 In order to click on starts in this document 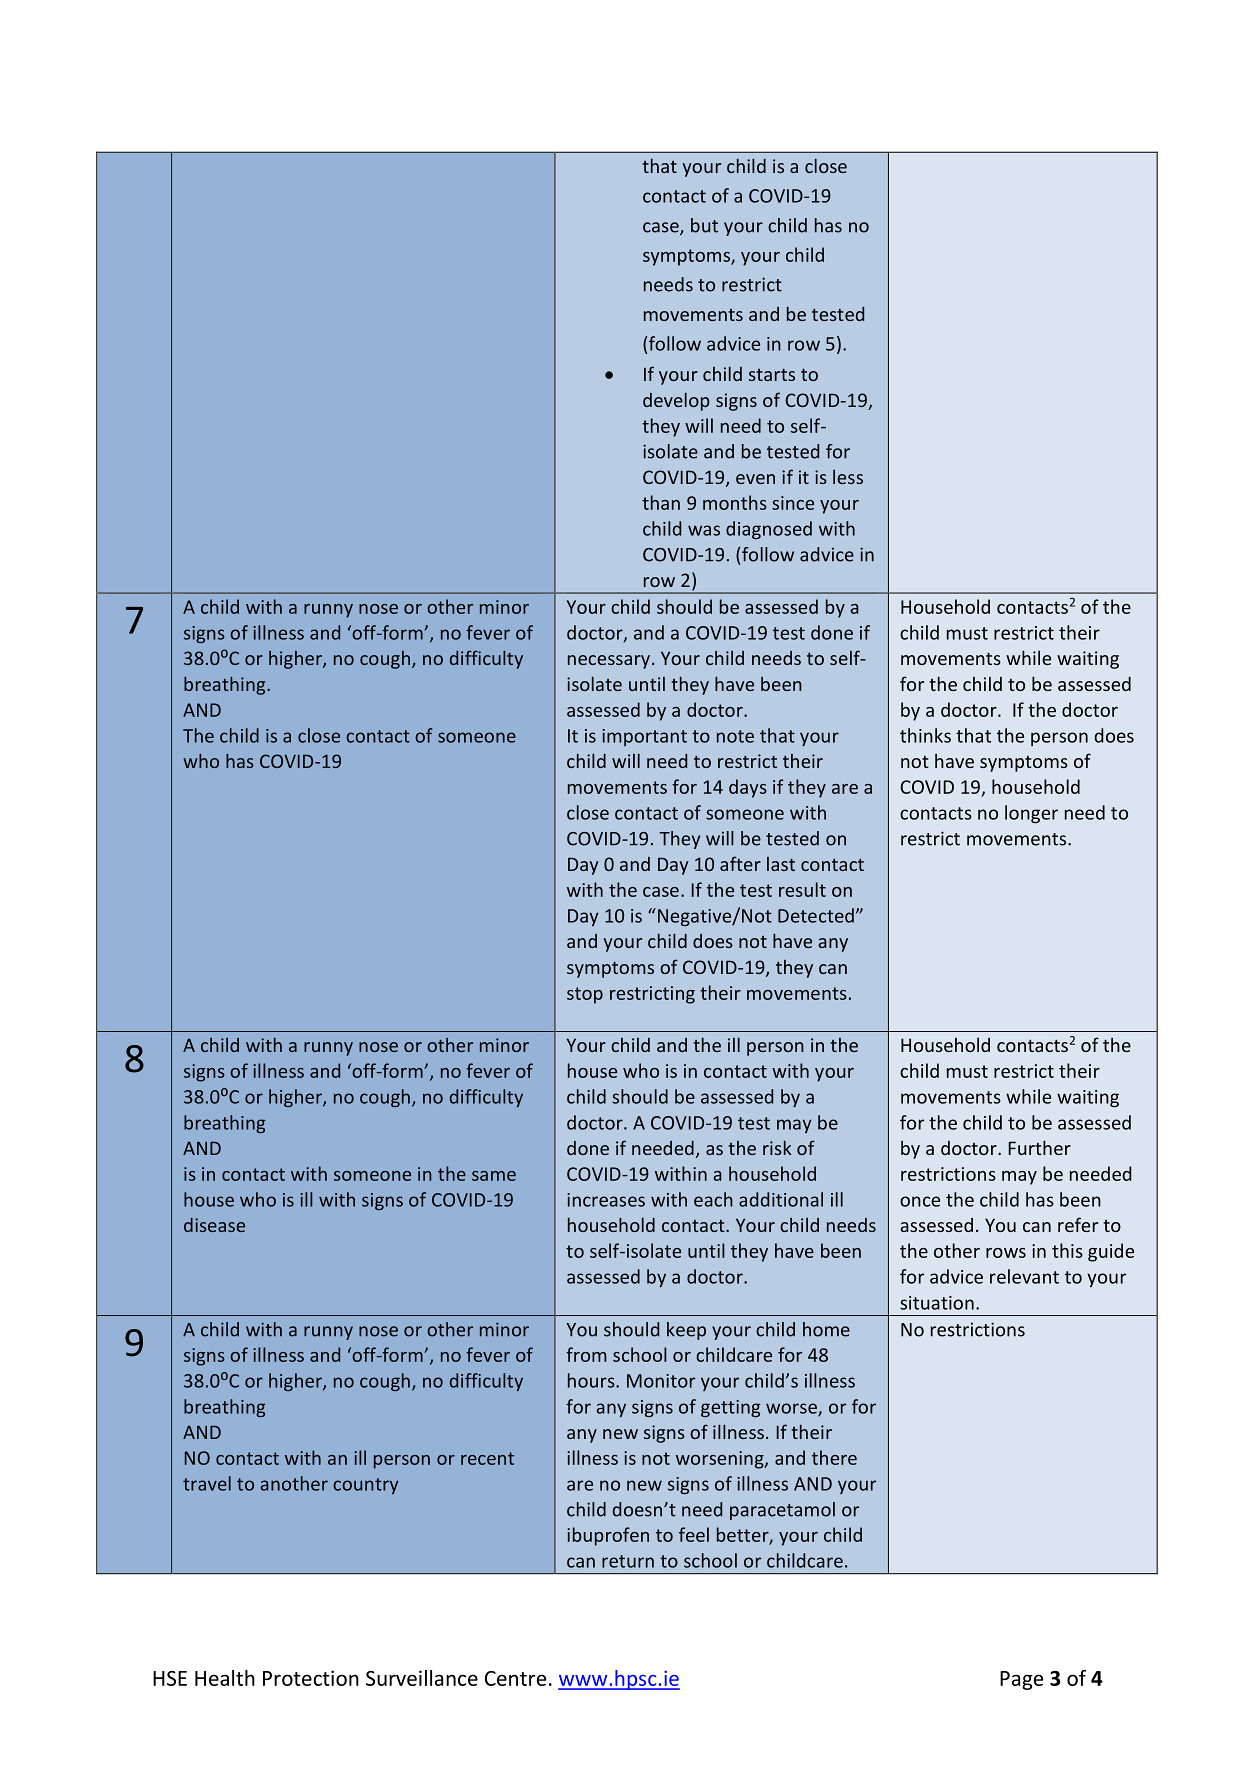, I will do `click(772, 374)`.
